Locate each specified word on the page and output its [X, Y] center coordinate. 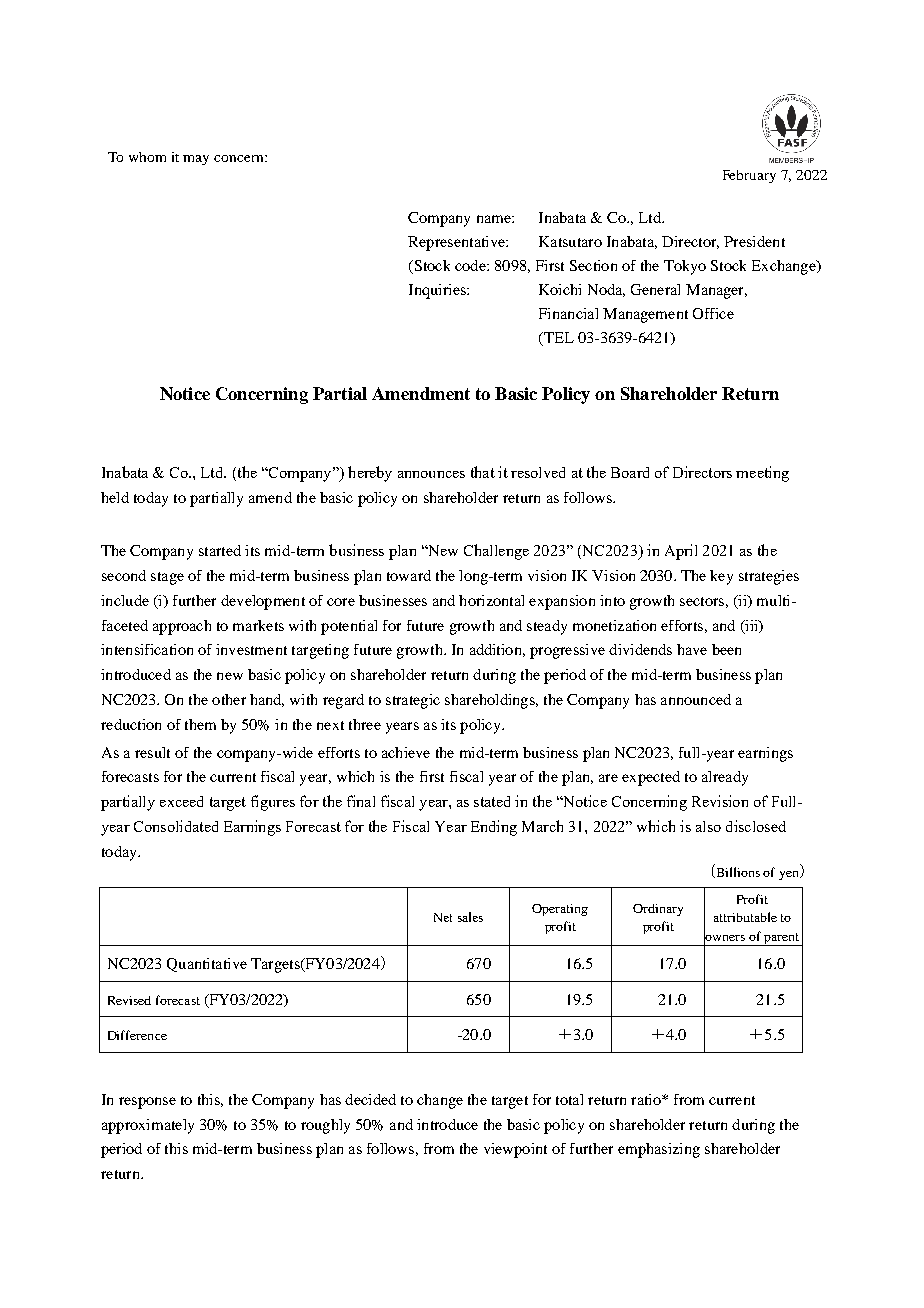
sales [470, 917]
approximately [148, 1126]
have [692, 649]
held [115, 497]
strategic [413, 701]
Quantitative [207, 965]
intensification [147, 649]
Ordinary [658, 910]
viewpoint [515, 1150]
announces [431, 474]
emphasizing [659, 1150]
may [196, 160]
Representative [457, 243]
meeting [762, 474]
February [749, 176]
